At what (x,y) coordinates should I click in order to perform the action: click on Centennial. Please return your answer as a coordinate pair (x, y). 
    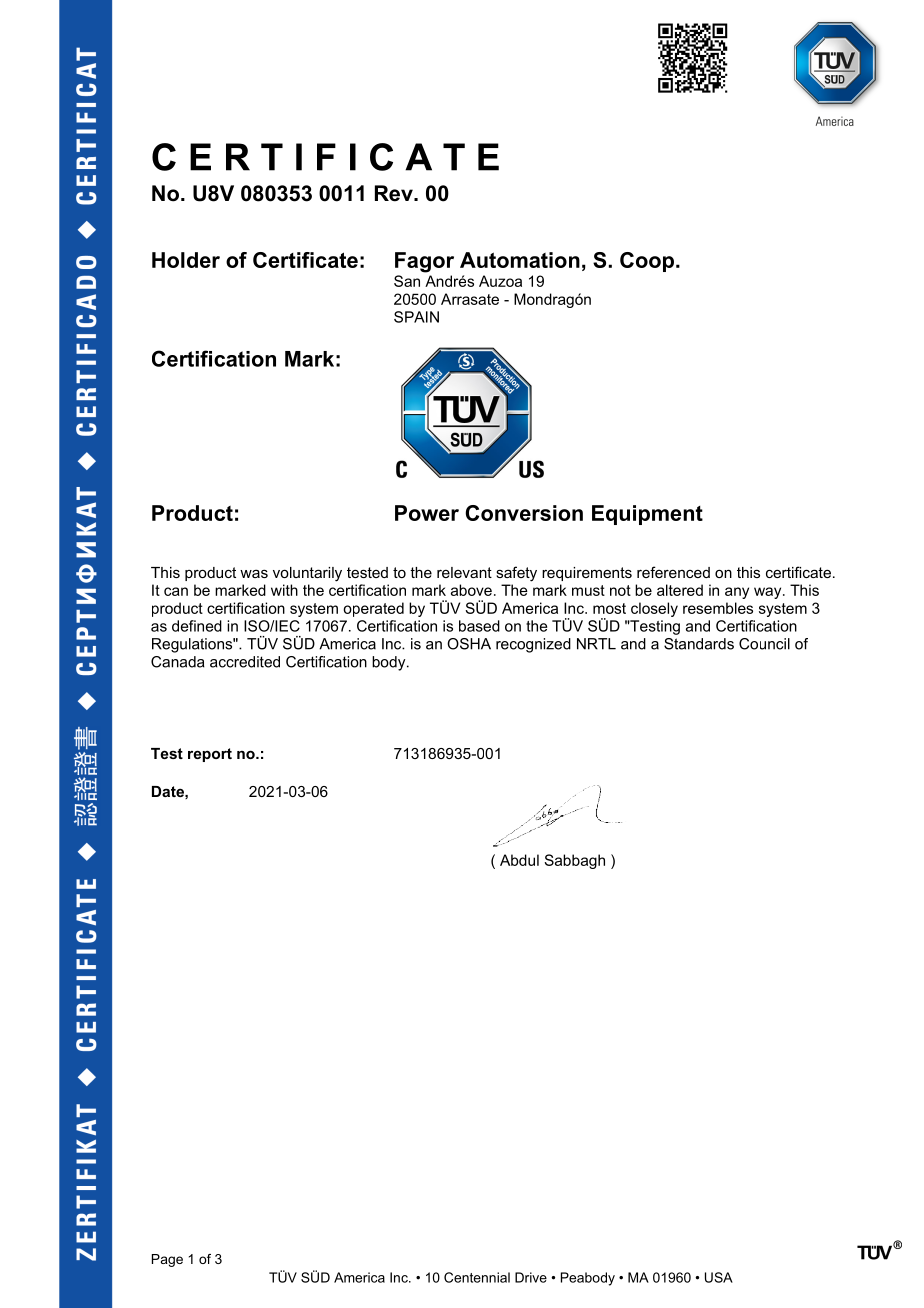
    Looking at the image, I should click on (477, 1277).
